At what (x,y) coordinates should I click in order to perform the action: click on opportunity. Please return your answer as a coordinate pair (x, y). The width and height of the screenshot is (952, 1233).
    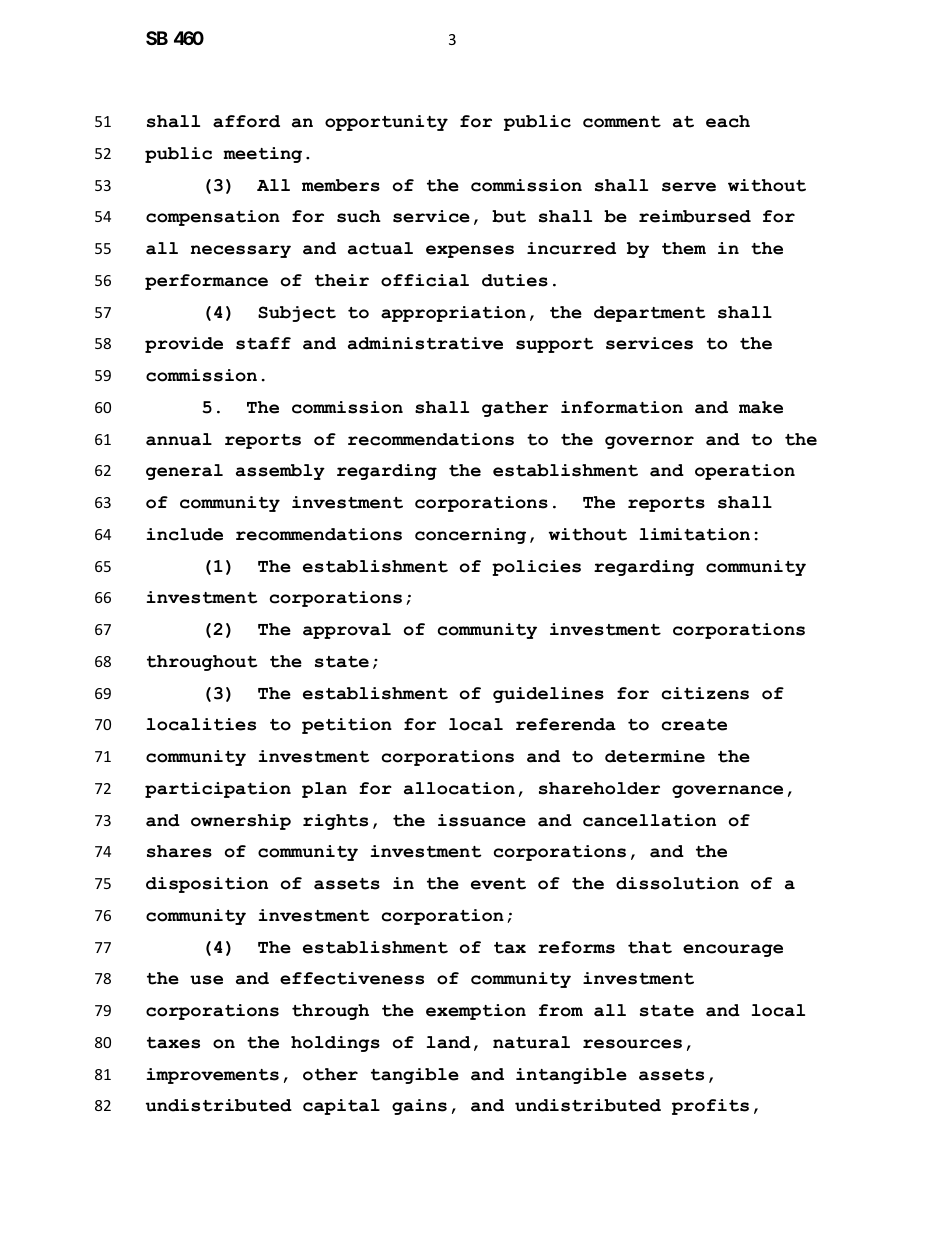
    Looking at the image, I should click on (386, 123).
